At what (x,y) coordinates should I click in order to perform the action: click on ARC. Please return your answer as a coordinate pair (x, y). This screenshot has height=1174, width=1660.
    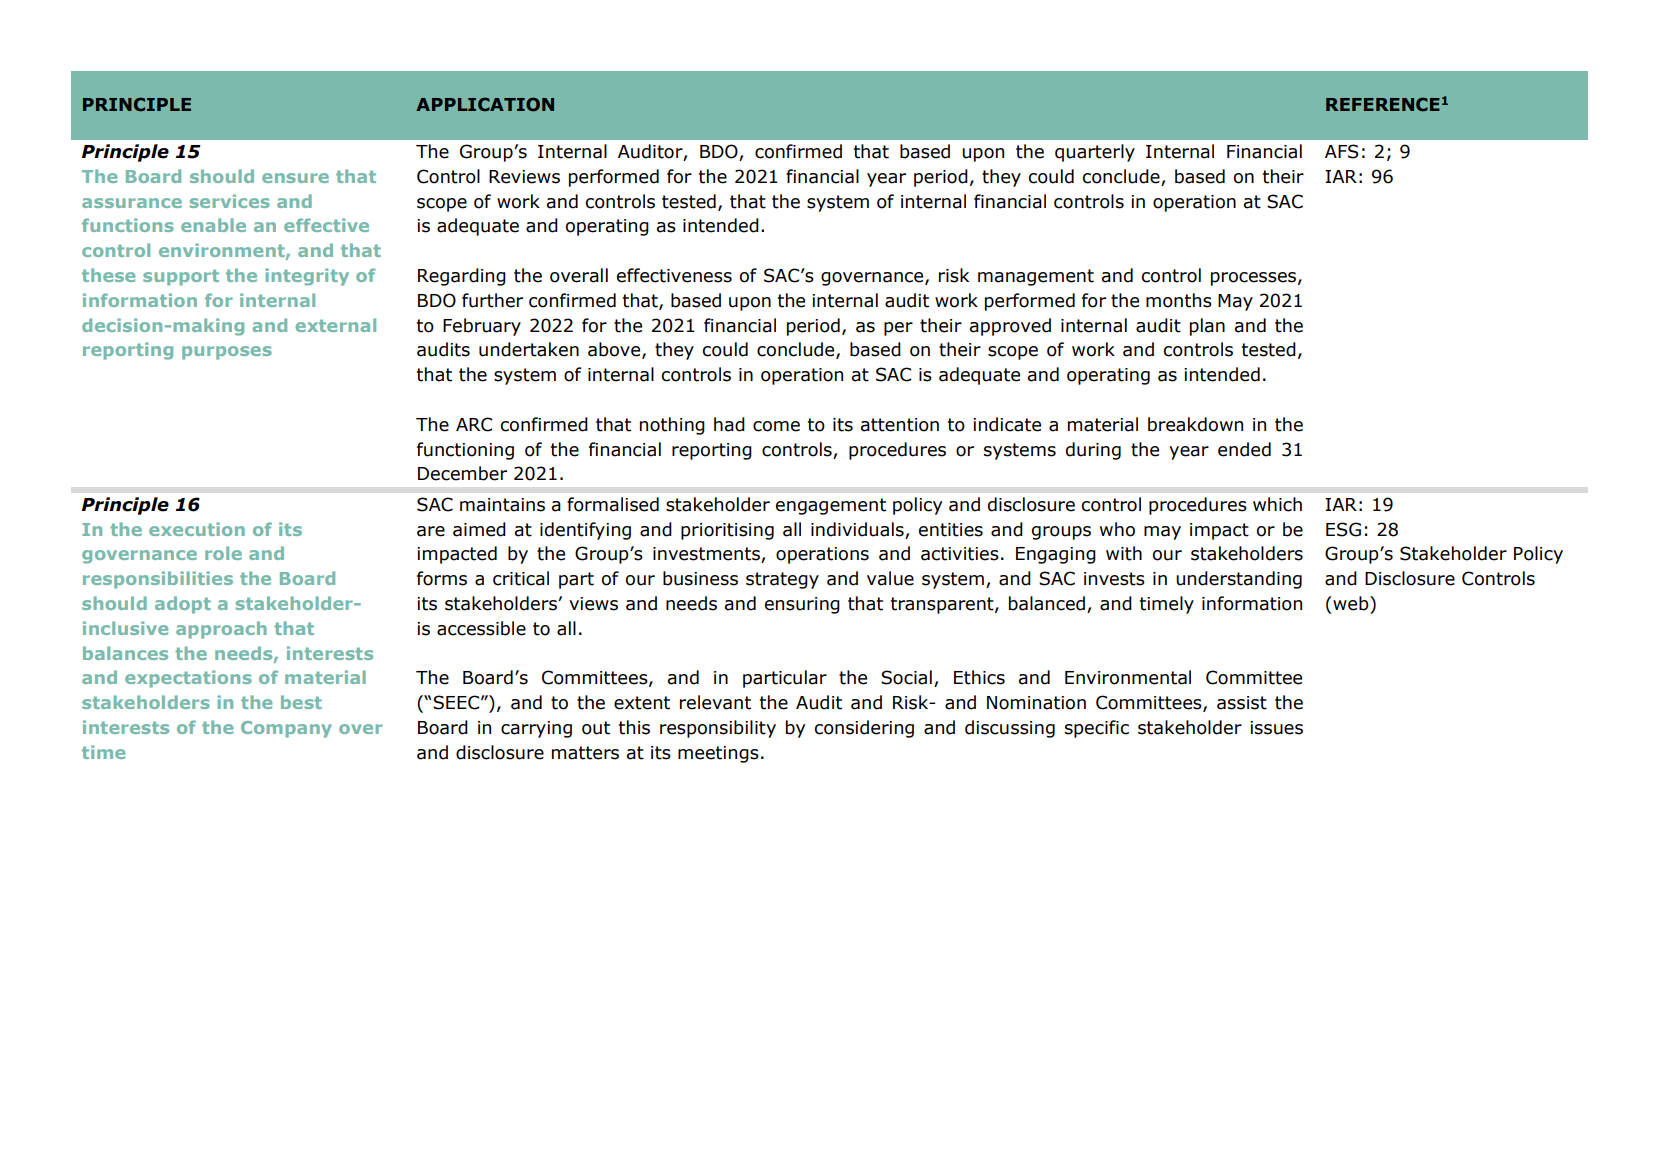
    Looking at the image, I should click on (474, 424).
